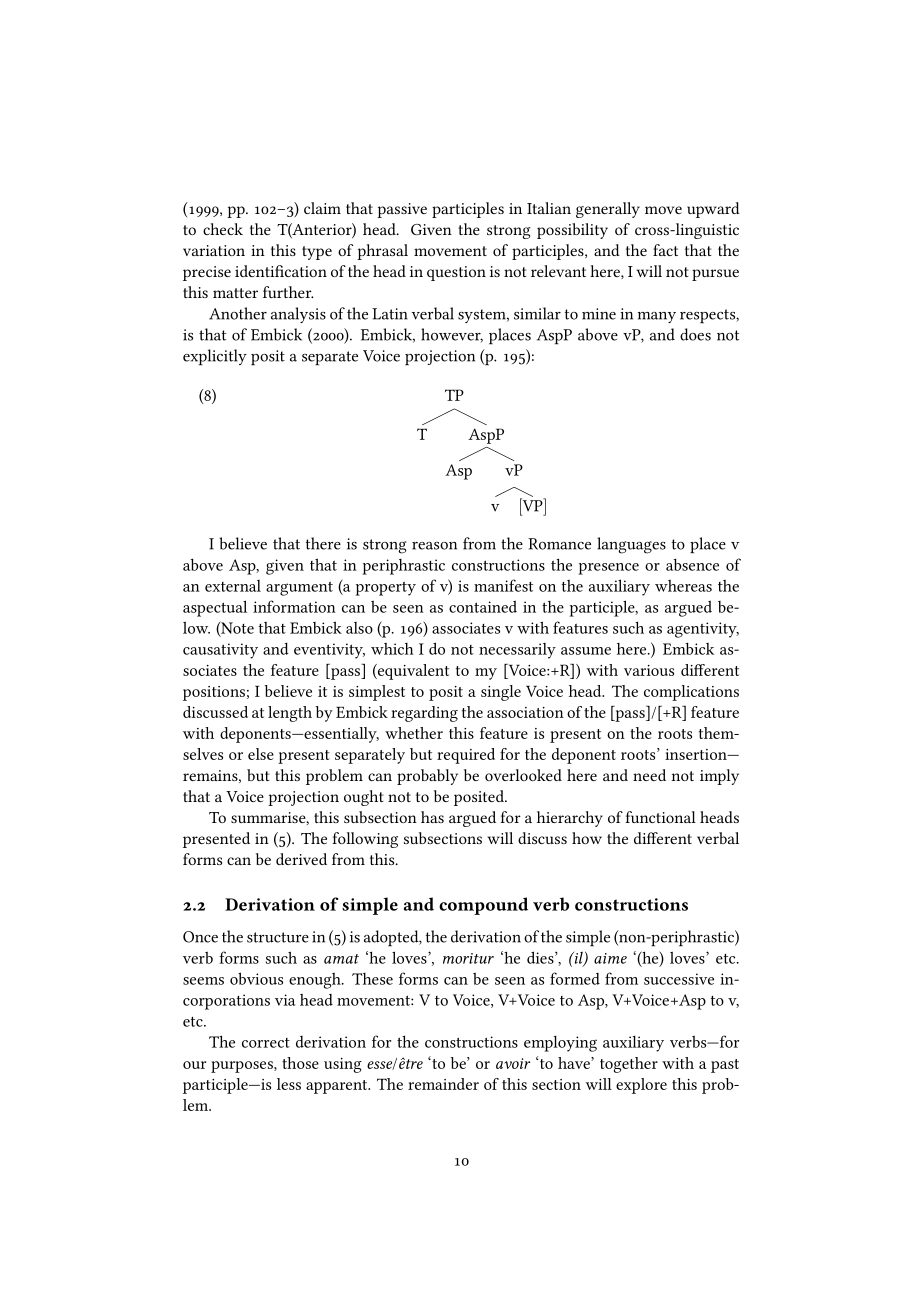 The width and height of the document is (924, 1308). I want to click on languages, so click(631, 545).
